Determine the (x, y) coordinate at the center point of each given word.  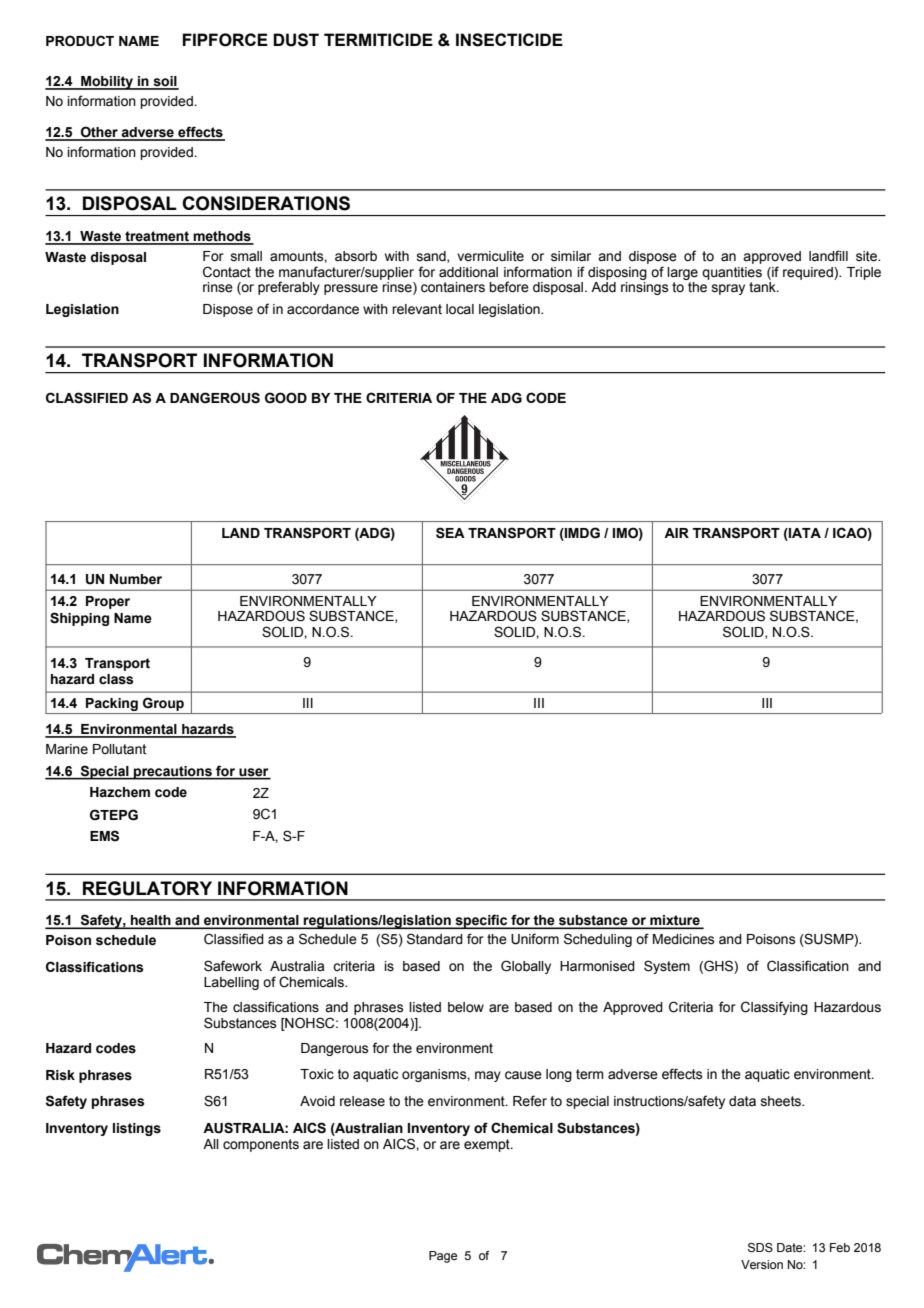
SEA (450, 533)
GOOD (286, 398)
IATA (804, 533)
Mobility (107, 83)
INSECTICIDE (509, 40)
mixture (675, 921)
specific (481, 921)
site (867, 256)
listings (137, 1129)
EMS (104, 836)
